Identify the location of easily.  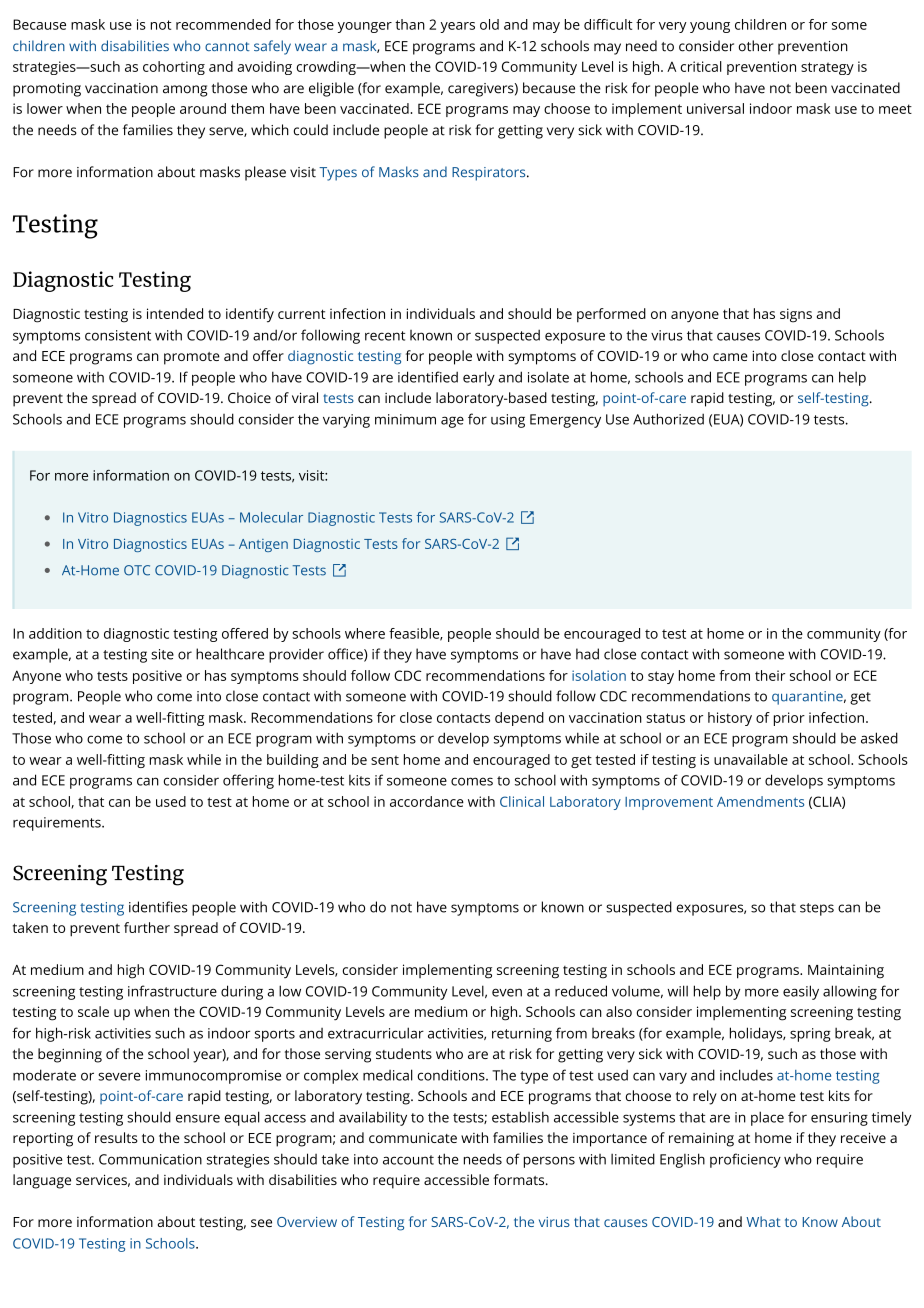
(801, 992).
